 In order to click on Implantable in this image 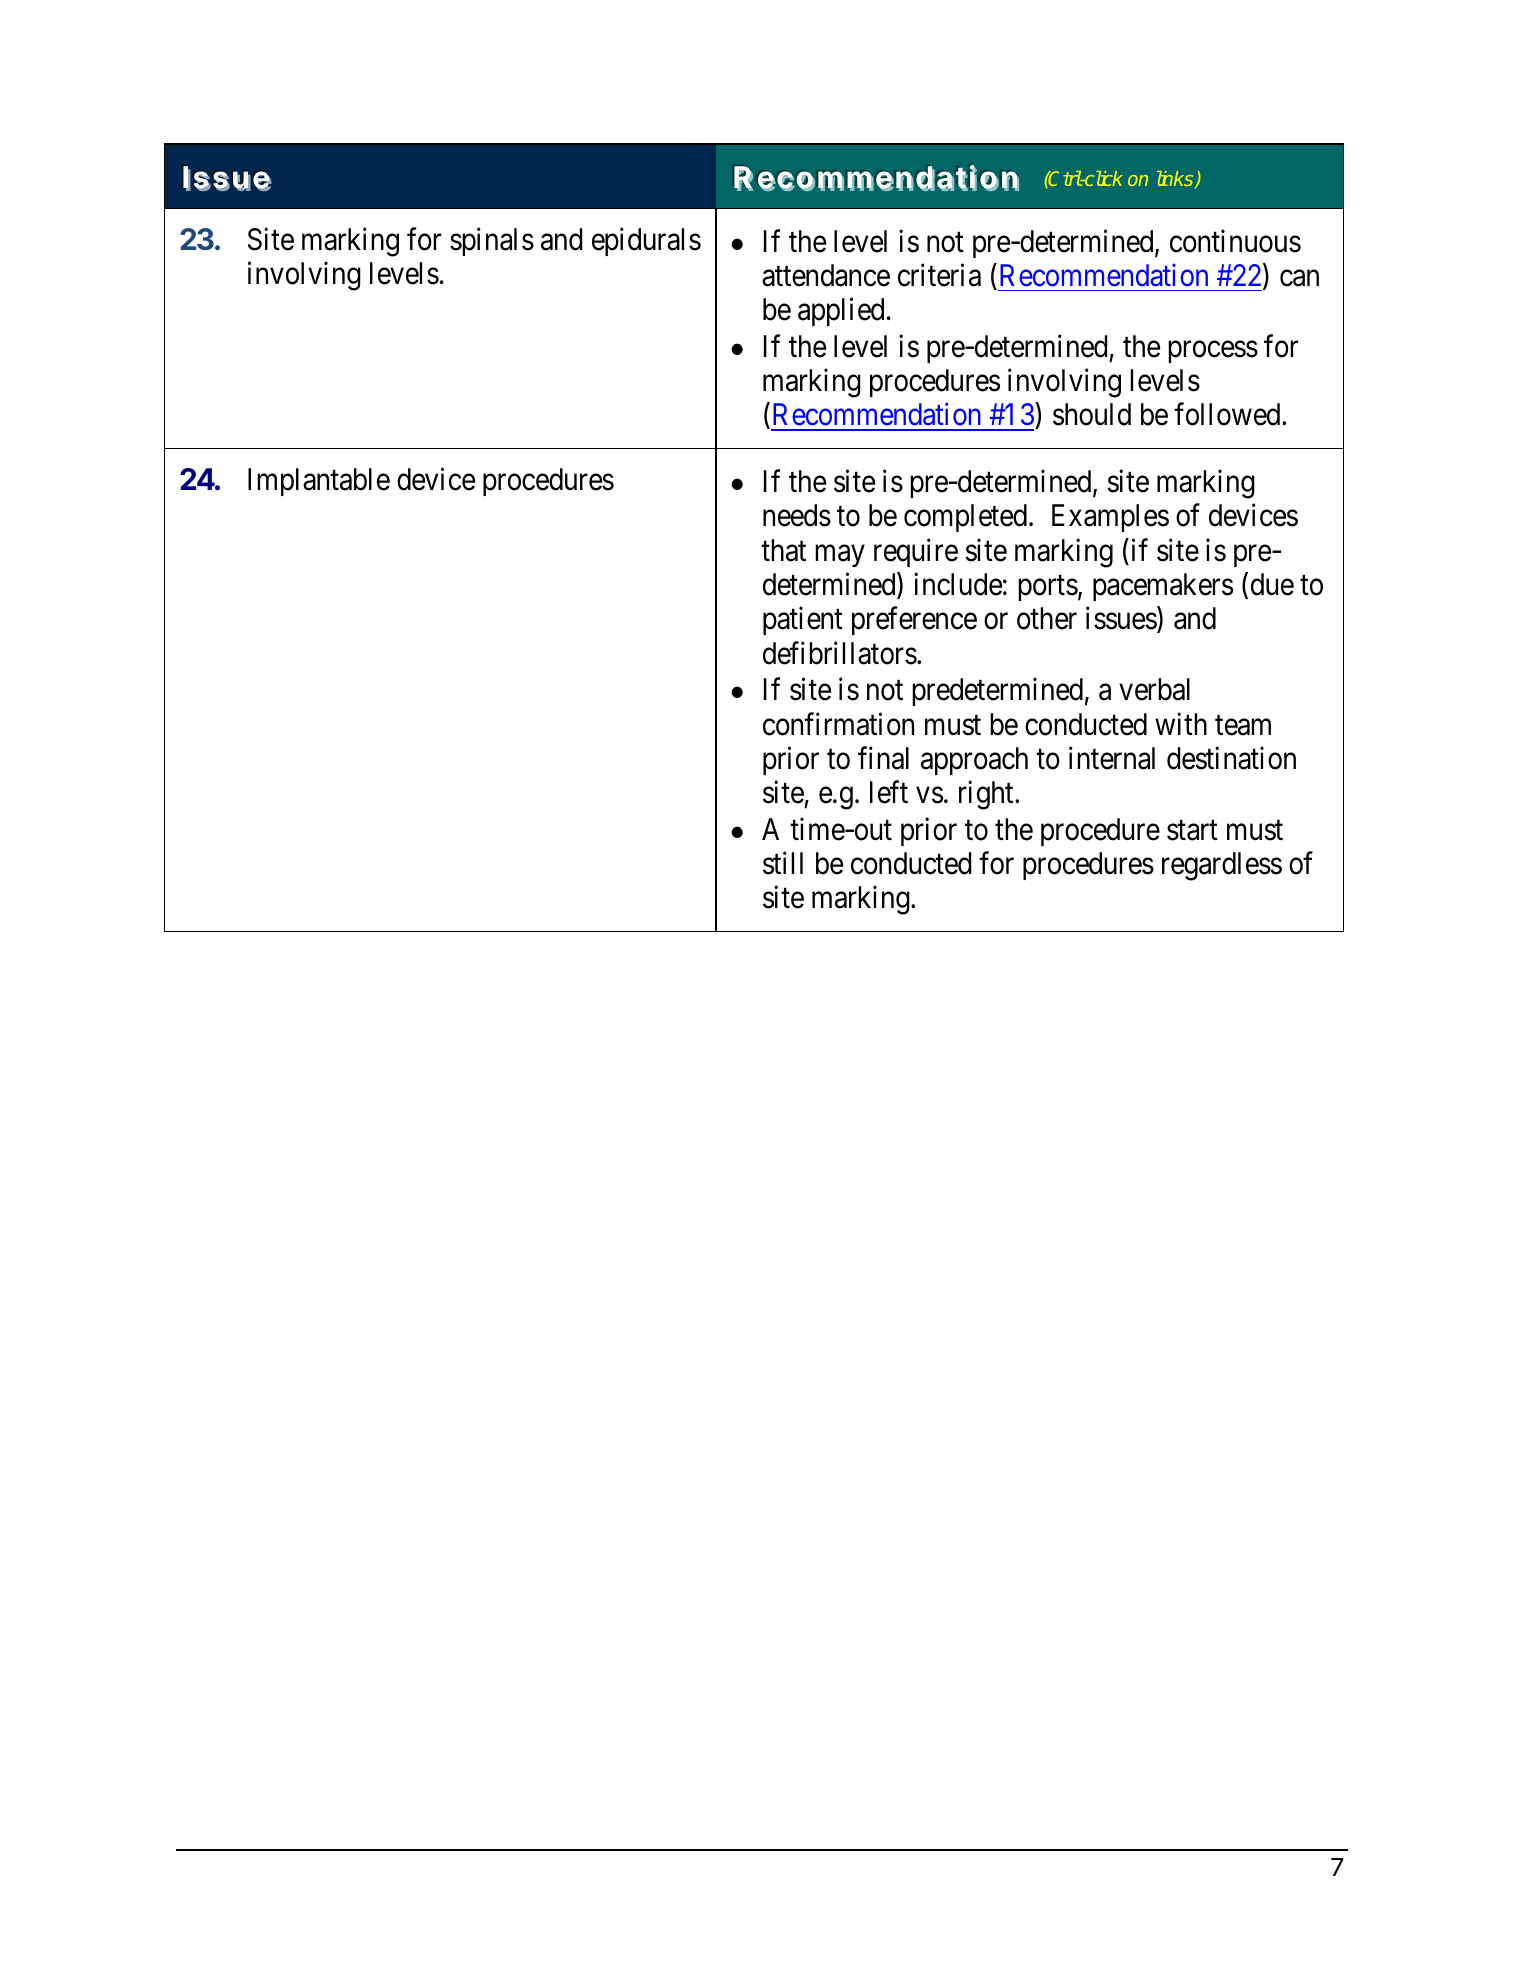, I will do `click(319, 482)`.
